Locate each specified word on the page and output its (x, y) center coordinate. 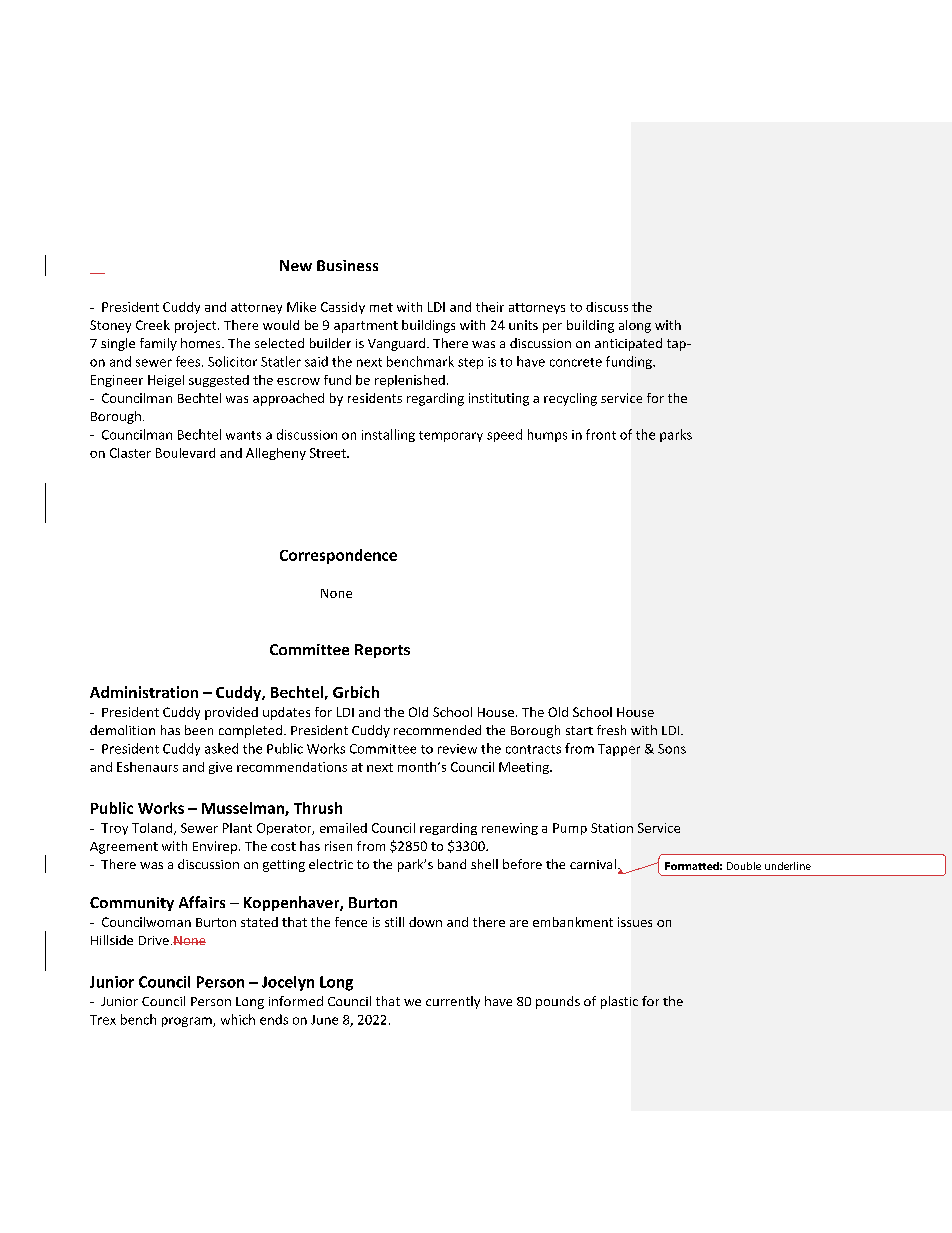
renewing (510, 829)
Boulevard (185, 453)
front (601, 434)
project (197, 326)
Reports (382, 651)
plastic (619, 1002)
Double (744, 866)
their (490, 307)
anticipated (628, 344)
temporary (451, 436)
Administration (144, 692)
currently (453, 1002)
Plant (237, 828)
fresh (611, 730)
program (188, 1022)
